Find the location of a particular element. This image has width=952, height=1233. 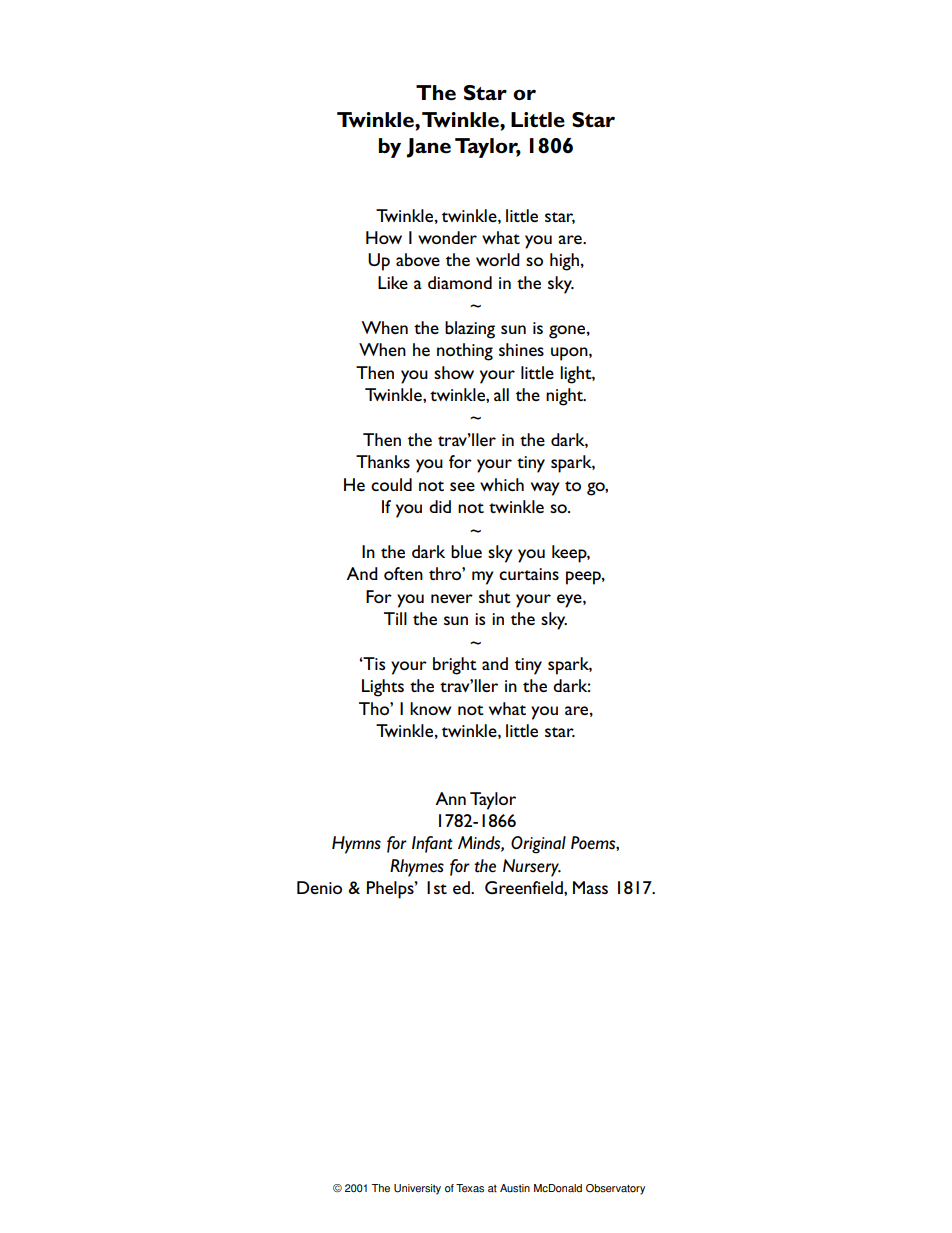

which is located at coordinates (502, 484).
